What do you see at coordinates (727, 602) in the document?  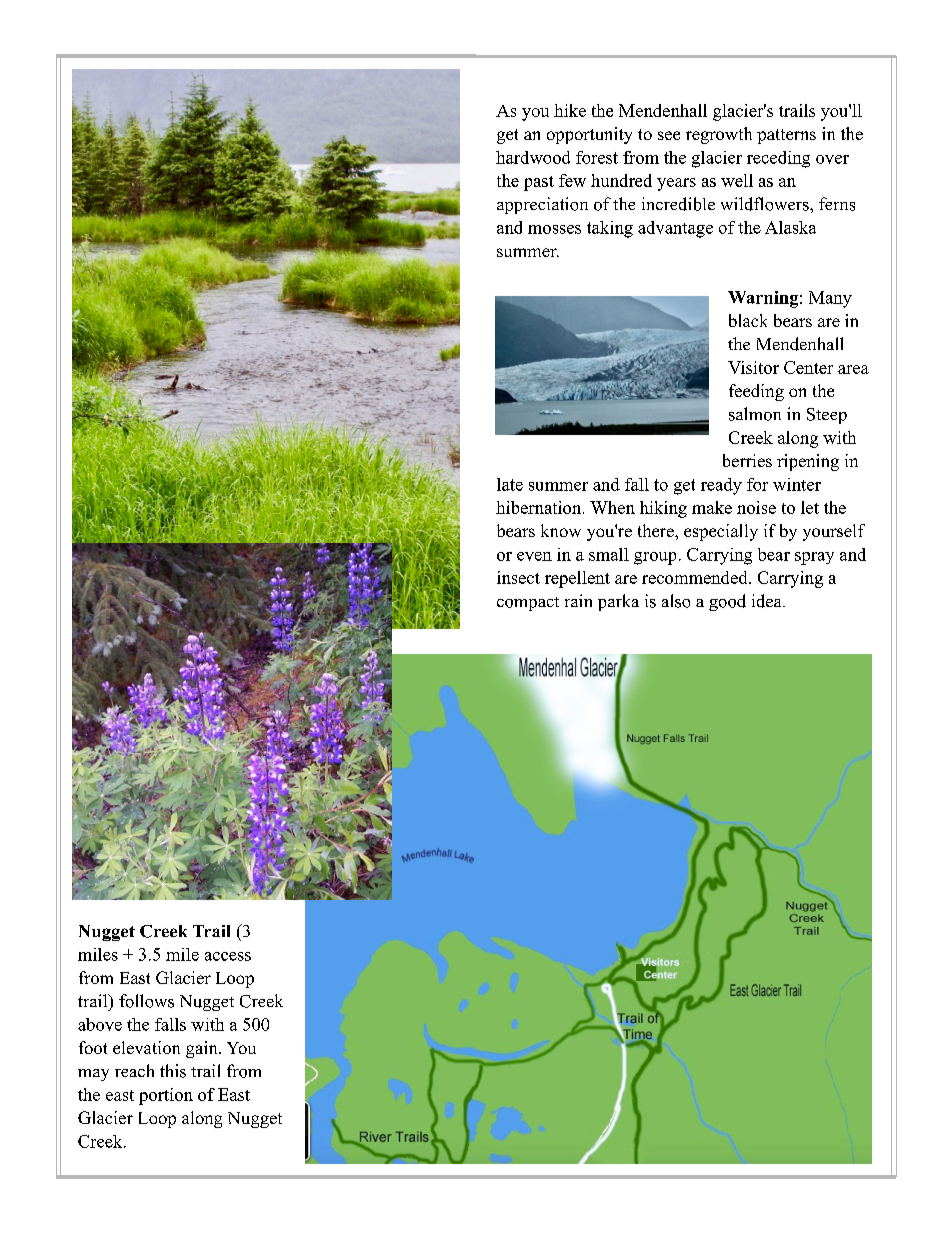 I see `good` at bounding box center [727, 602].
